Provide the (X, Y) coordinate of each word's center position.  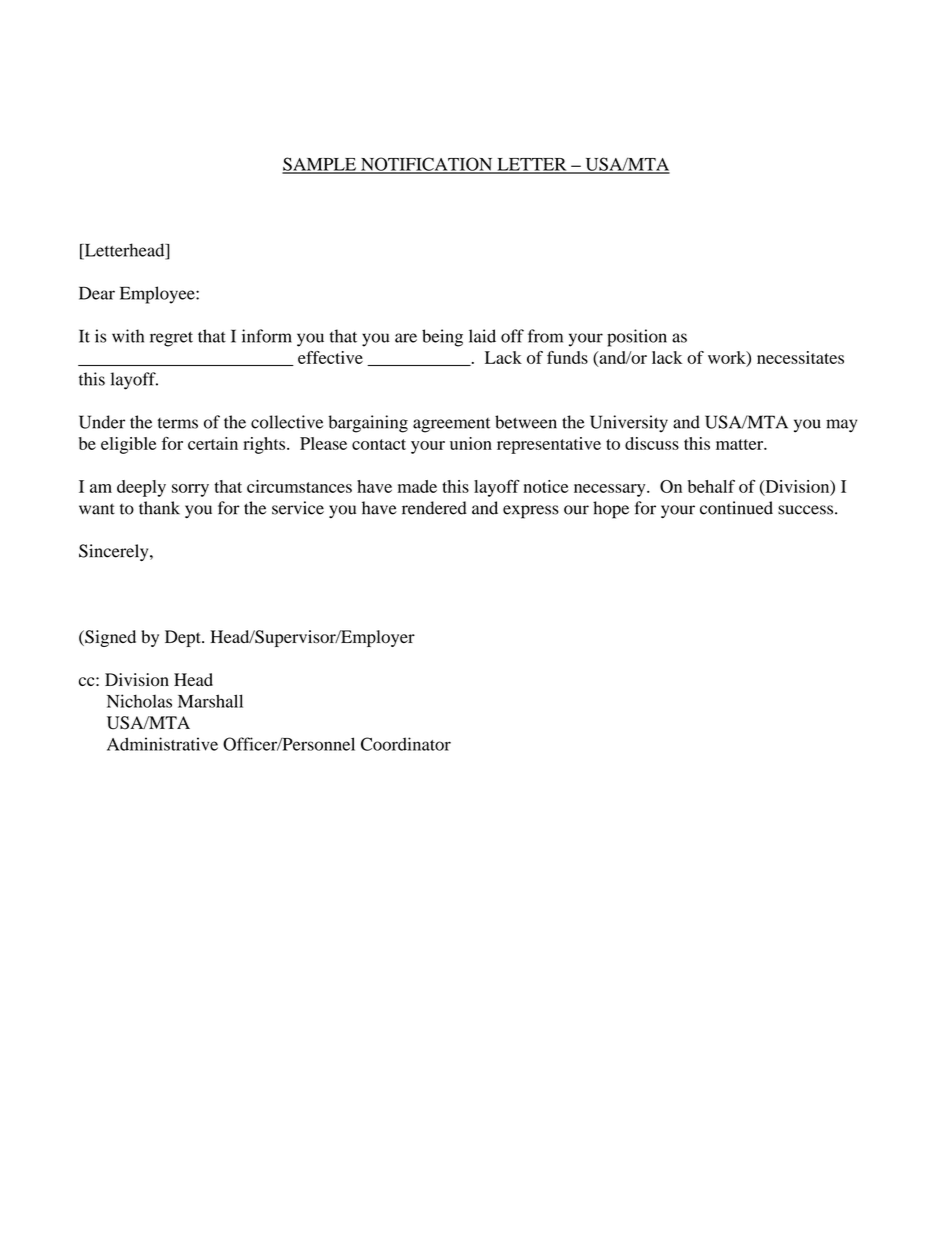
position (637, 338)
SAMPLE (320, 165)
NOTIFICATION (427, 165)
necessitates (800, 357)
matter (741, 444)
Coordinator (406, 744)
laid (482, 336)
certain (213, 443)
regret (171, 339)
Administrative (162, 744)
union (471, 443)
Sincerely (115, 552)
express (531, 512)
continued (736, 508)
